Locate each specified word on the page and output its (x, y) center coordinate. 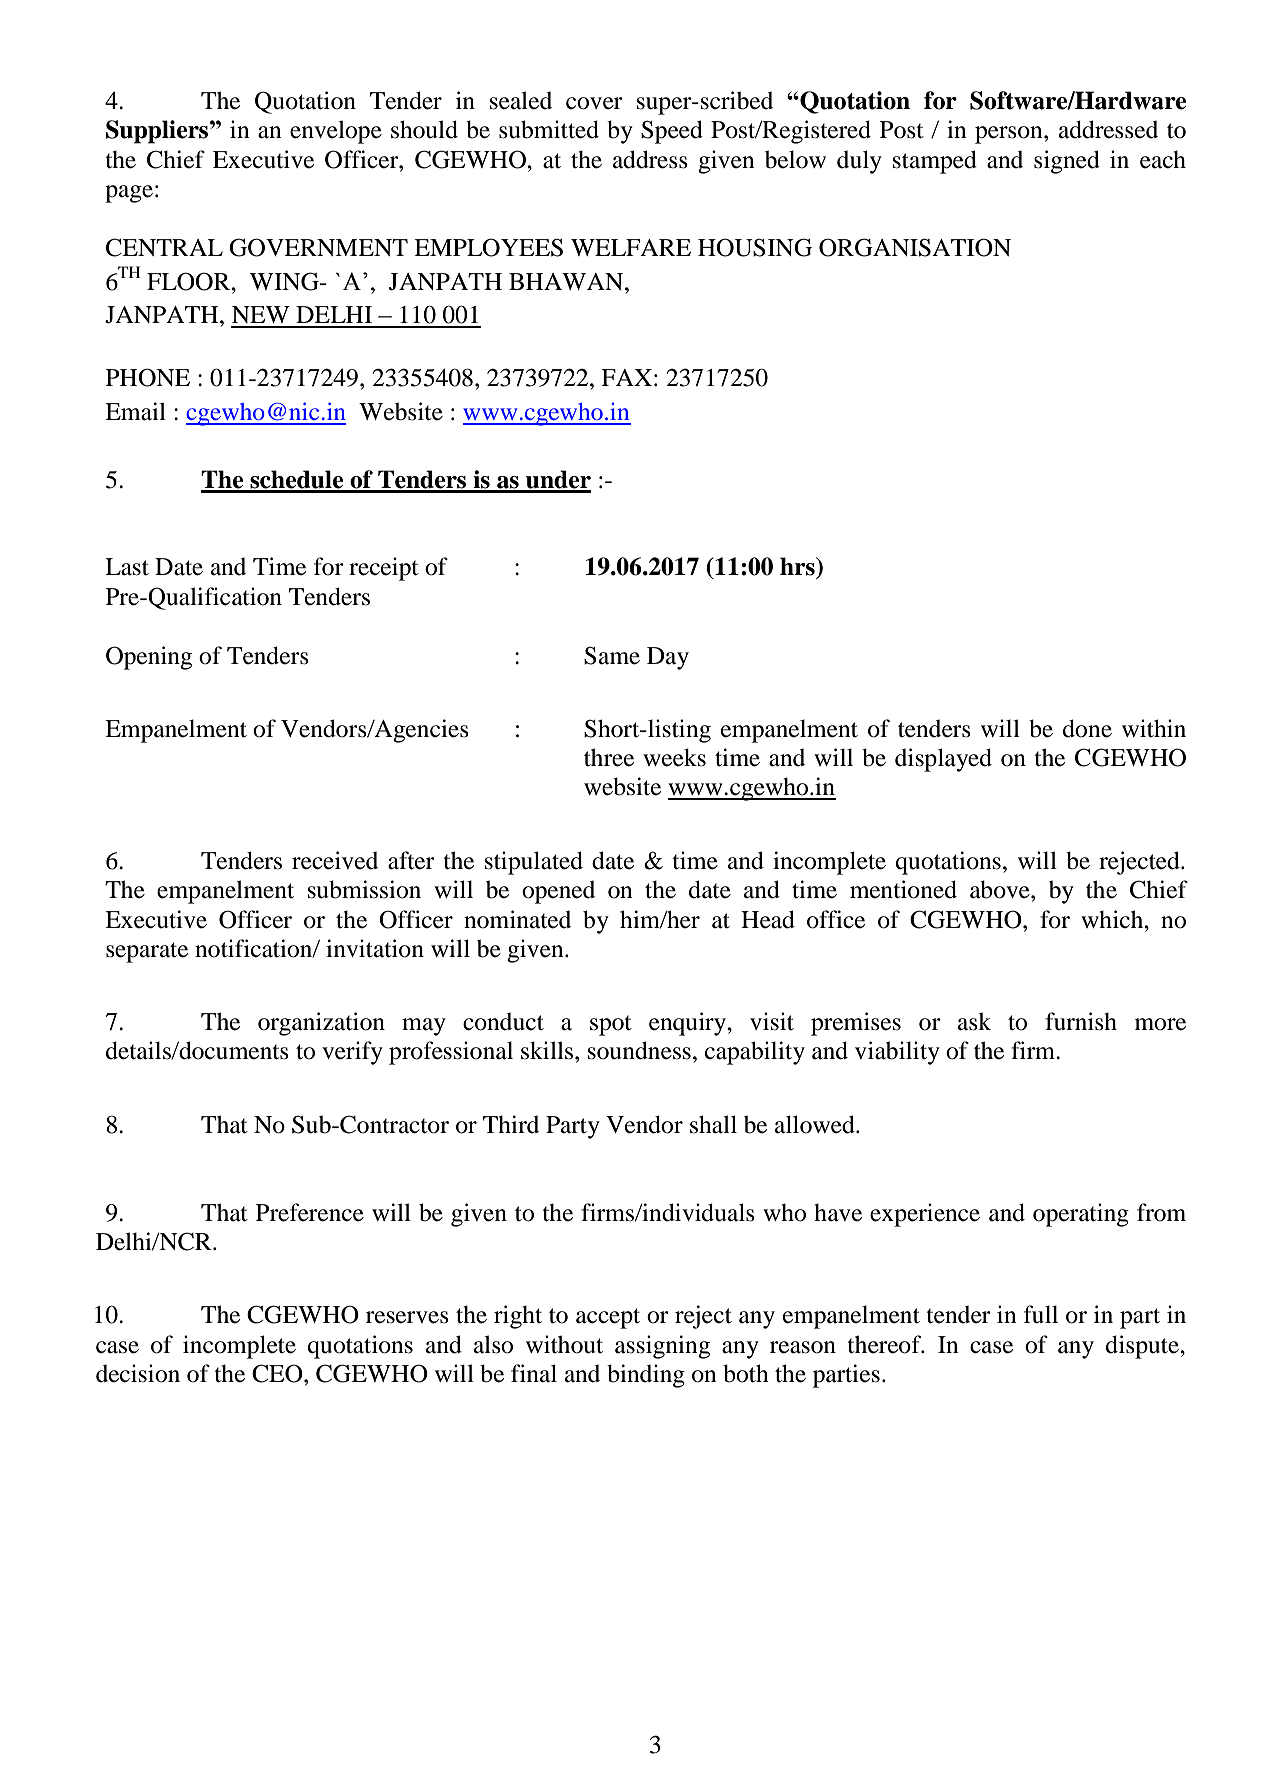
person (1010, 135)
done (1087, 728)
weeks (674, 757)
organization (321, 1024)
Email (135, 411)
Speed (672, 132)
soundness (639, 1050)
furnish (1081, 1021)
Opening (149, 658)
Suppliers (158, 132)
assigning (662, 1347)
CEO (278, 1373)
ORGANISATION (915, 247)
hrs (798, 566)
